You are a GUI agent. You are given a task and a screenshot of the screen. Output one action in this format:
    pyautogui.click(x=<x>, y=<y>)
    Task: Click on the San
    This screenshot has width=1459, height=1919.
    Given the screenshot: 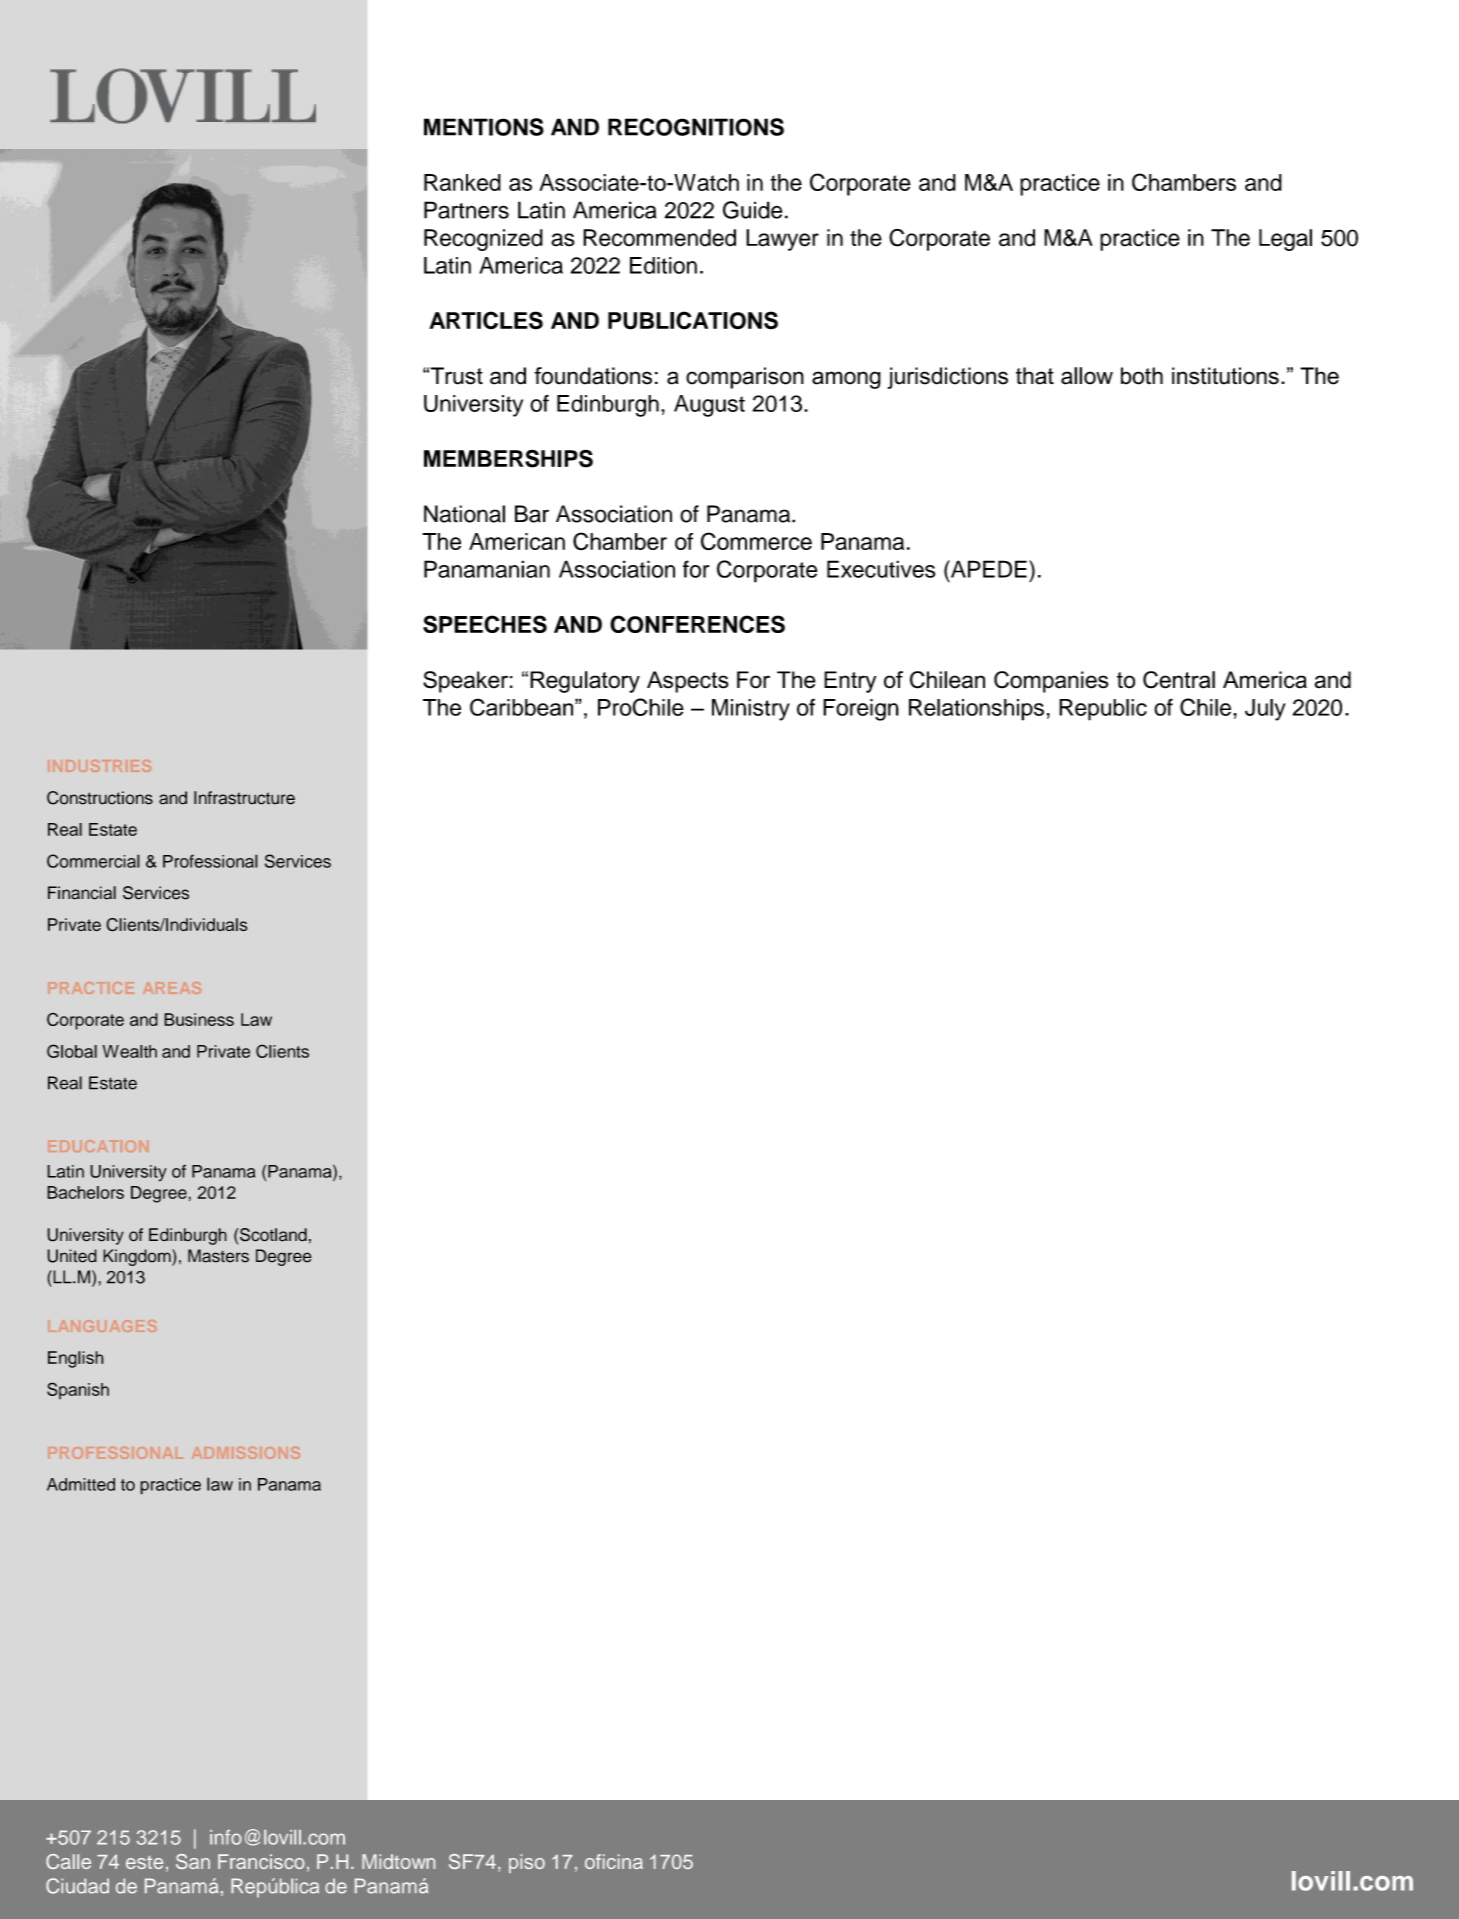 What is the action you would take?
    pyautogui.click(x=193, y=1861)
